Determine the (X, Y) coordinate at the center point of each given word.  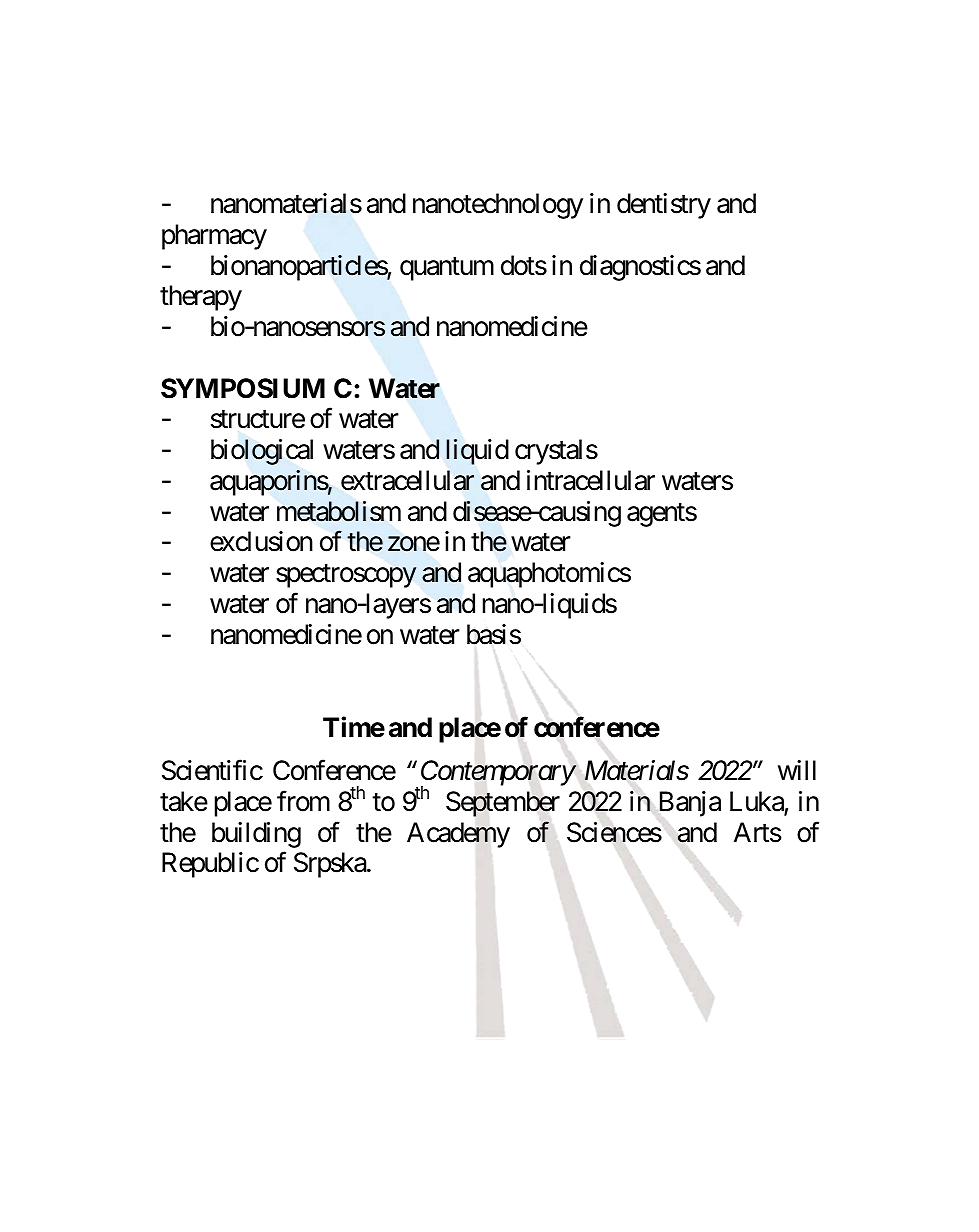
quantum (447, 269)
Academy (458, 835)
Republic (210, 865)
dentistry (664, 206)
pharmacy (214, 237)
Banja (690, 804)
